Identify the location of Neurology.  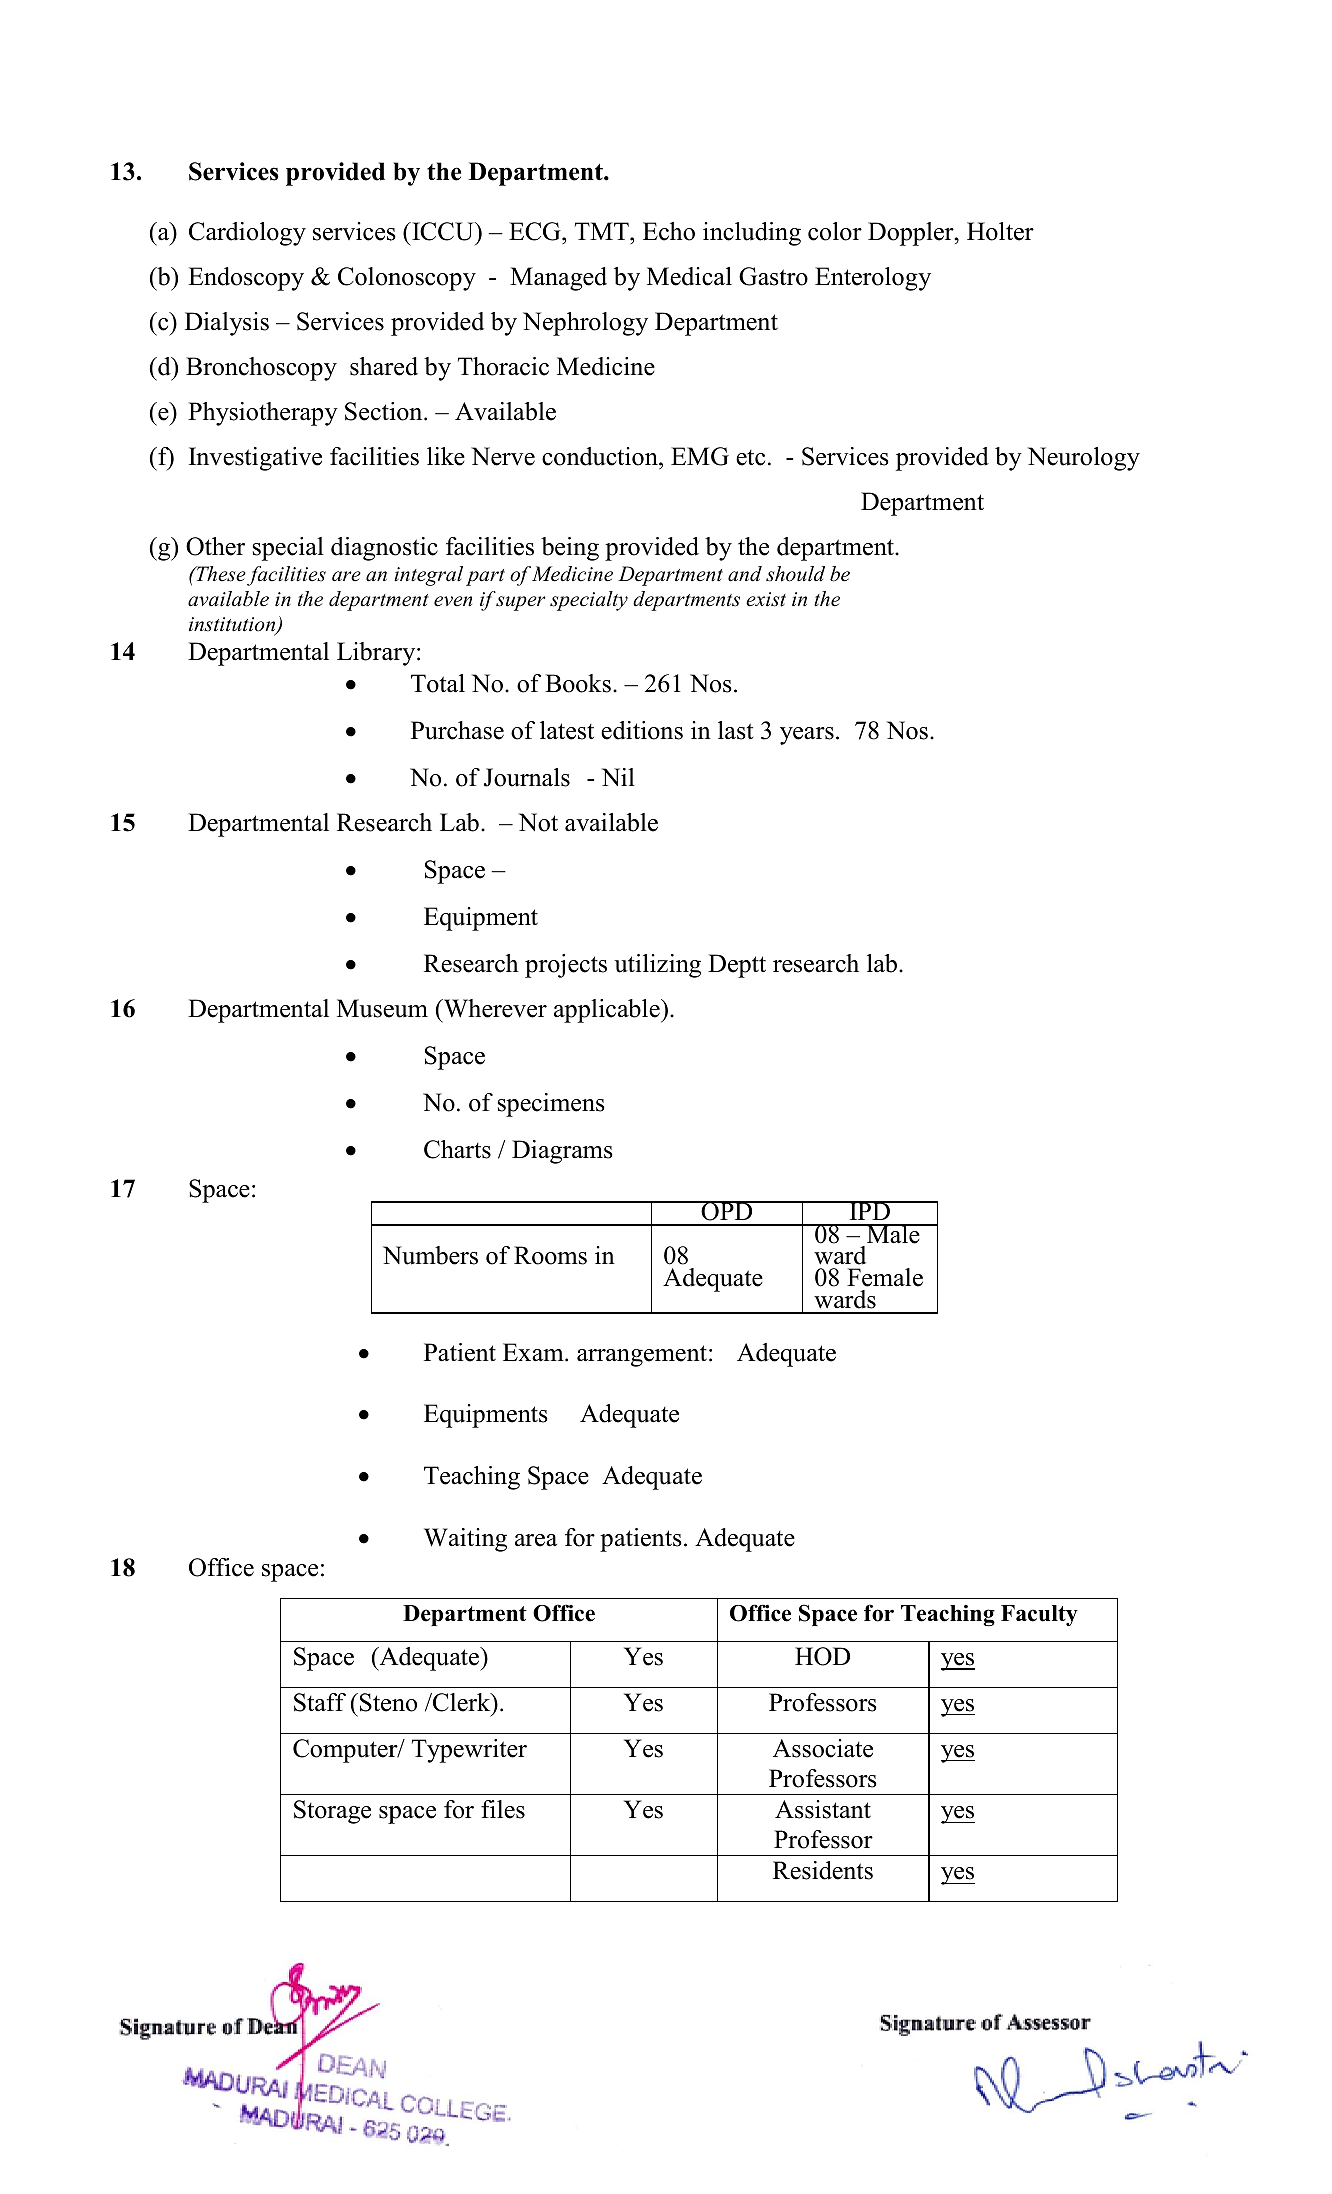
(1084, 459).
